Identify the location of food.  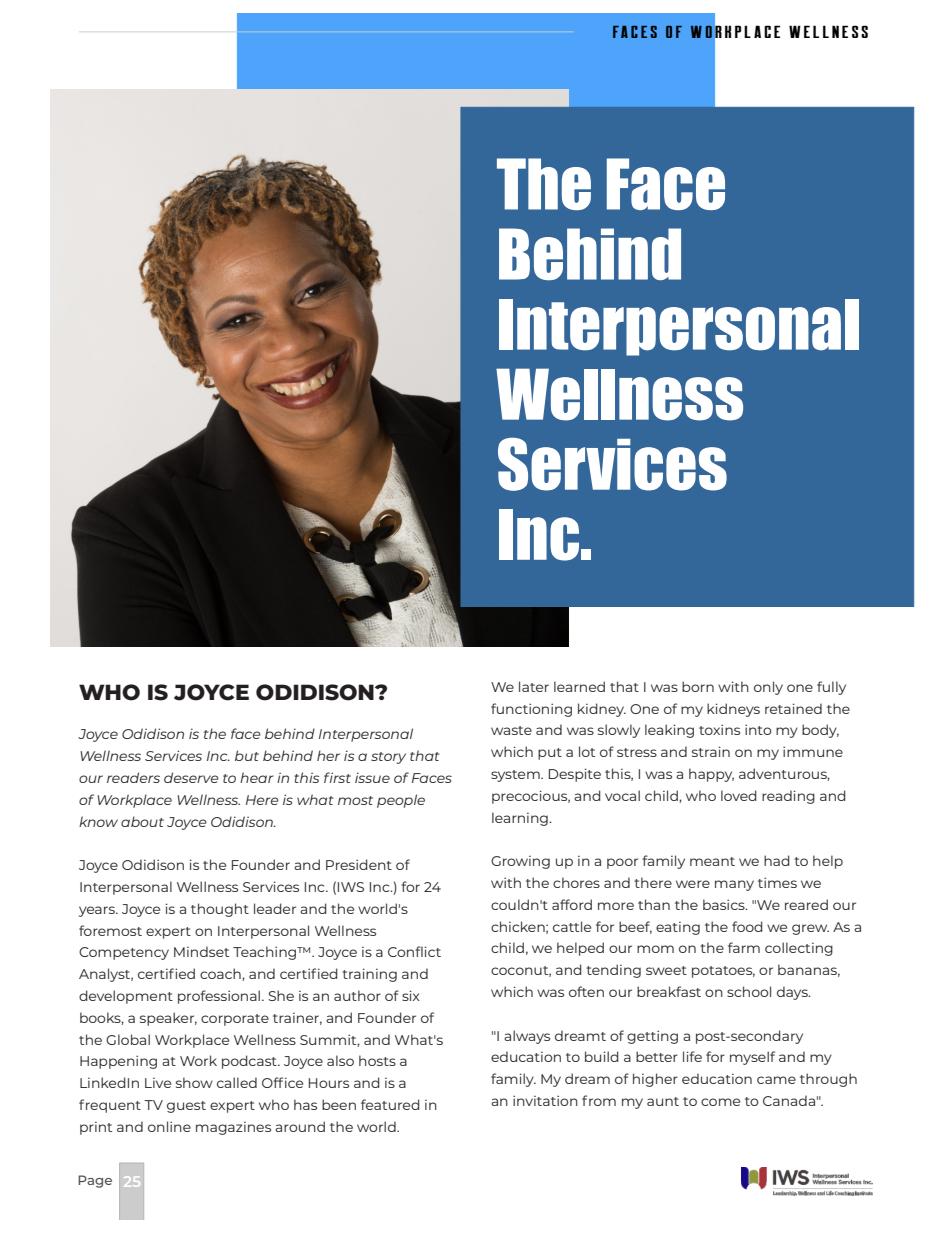
(747, 926).
